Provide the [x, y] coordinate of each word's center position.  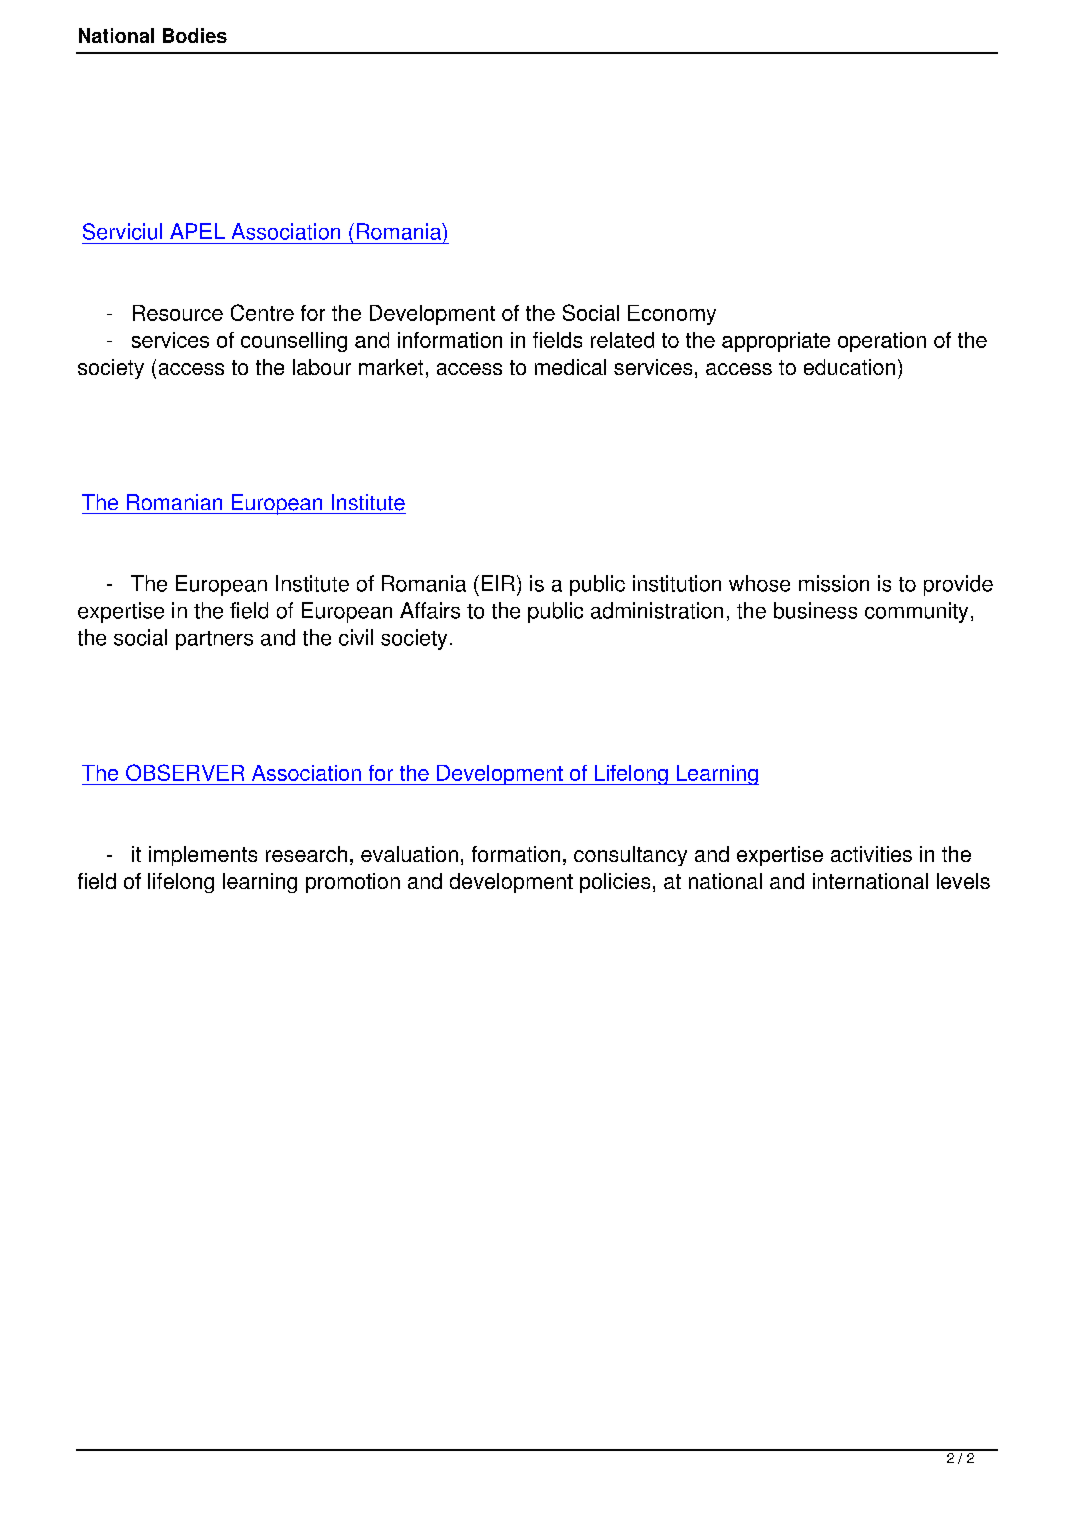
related [622, 340]
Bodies [195, 35]
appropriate [776, 342]
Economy [672, 315]
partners [214, 640]
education [849, 367]
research [306, 854]
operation [882, 342]
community [916, 612]
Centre [262, 312]
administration [657, 610]
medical [570, 367]
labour [322, 367]
